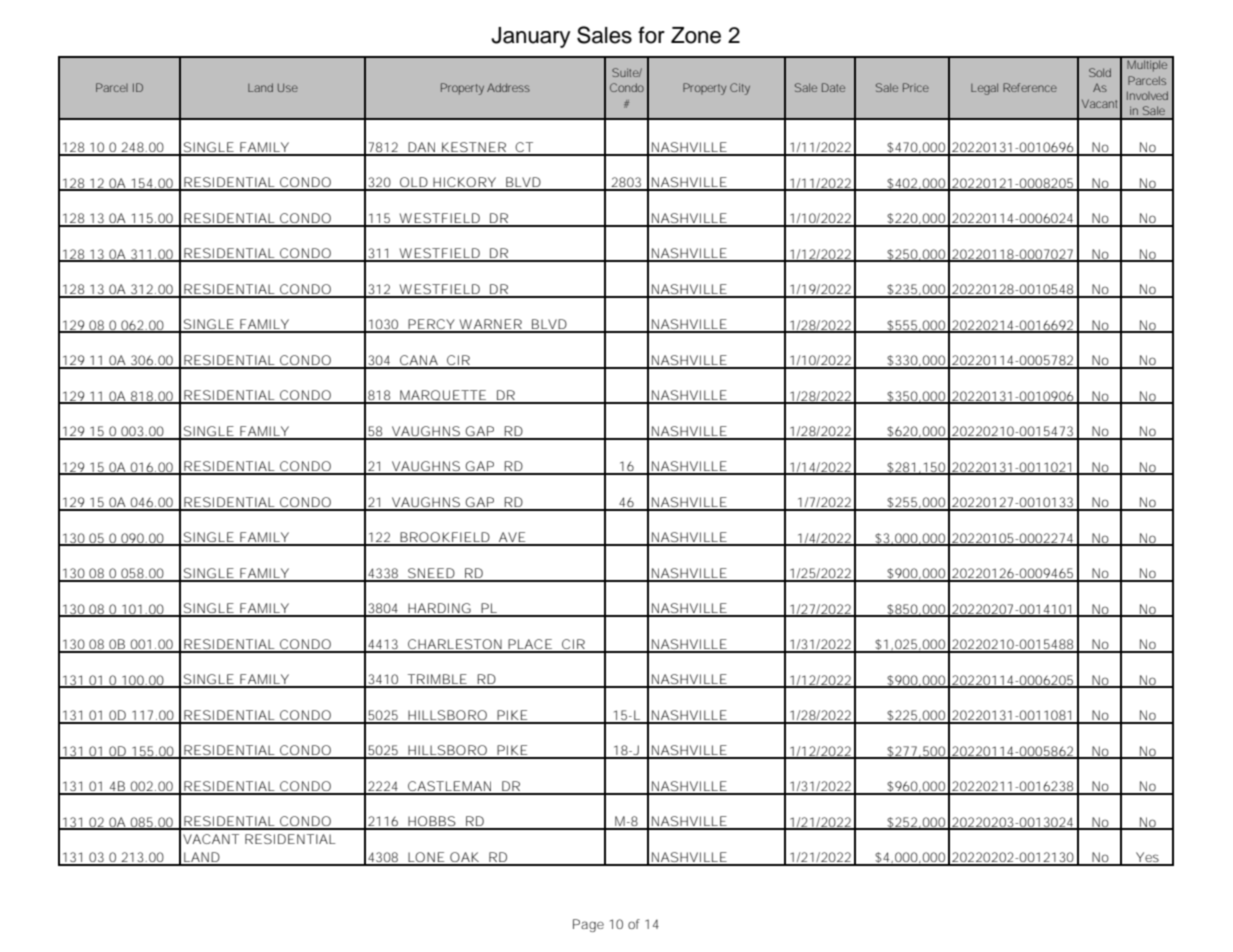 The height and width of the image is (952, 1233). What do you see at coordinates (696, 35) in the image?
I see `Zone` at bounding box center [696, 35].
